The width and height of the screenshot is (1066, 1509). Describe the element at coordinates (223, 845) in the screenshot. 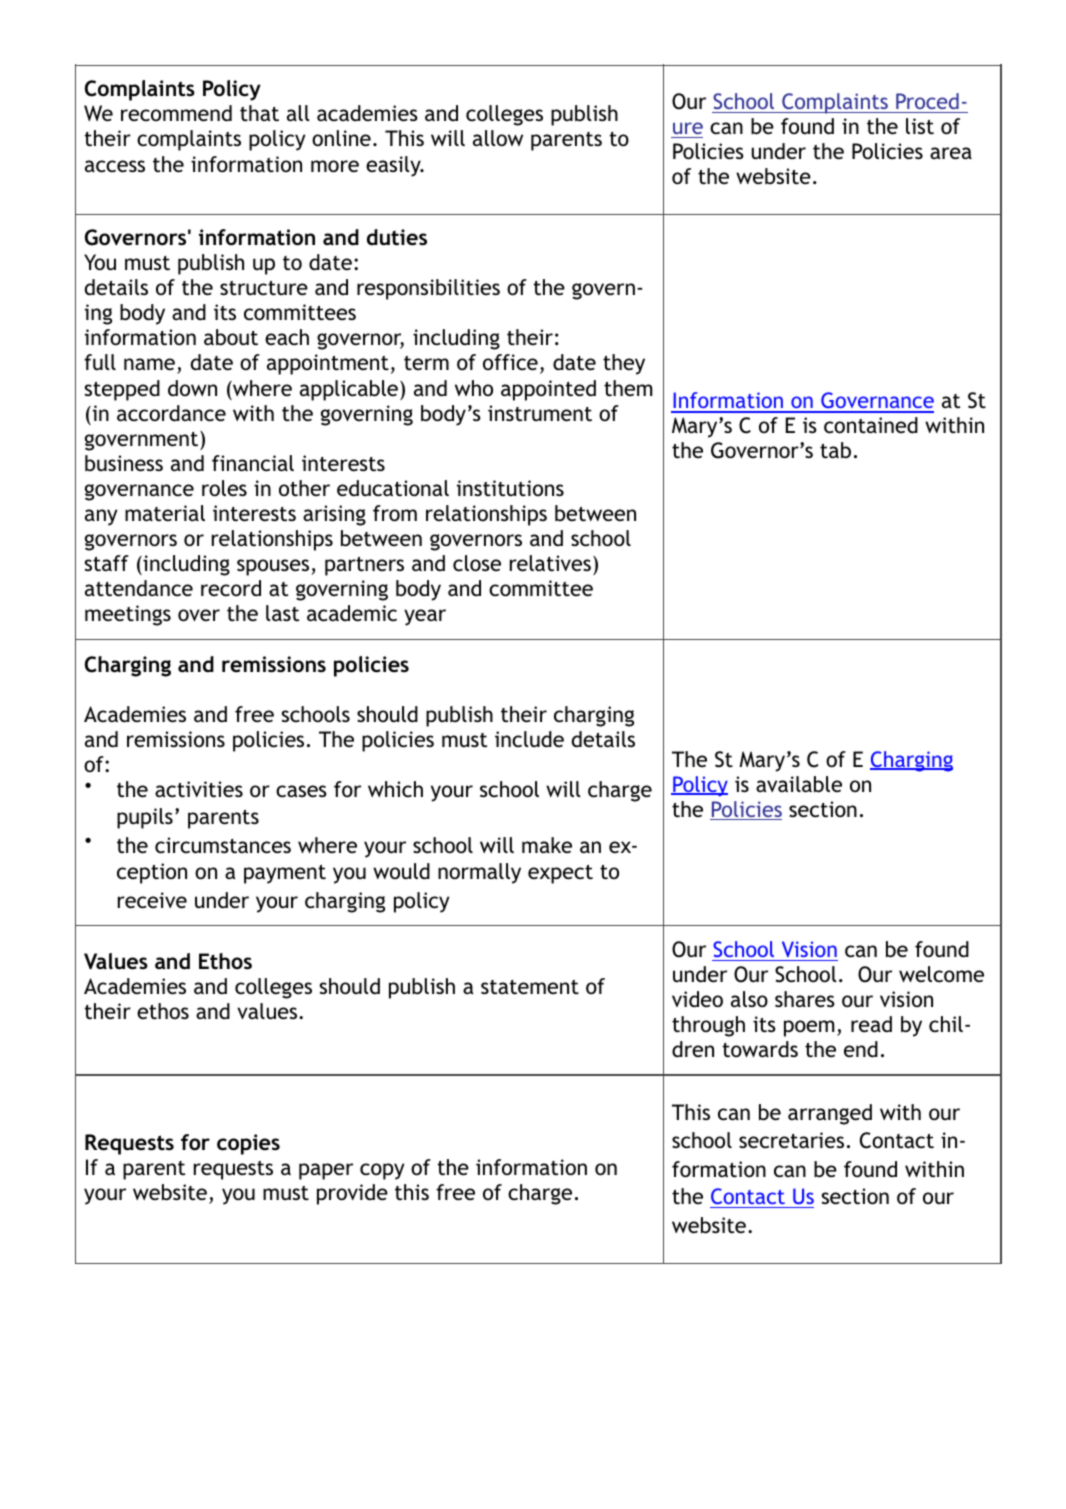

I see `circumstances` at that location.
